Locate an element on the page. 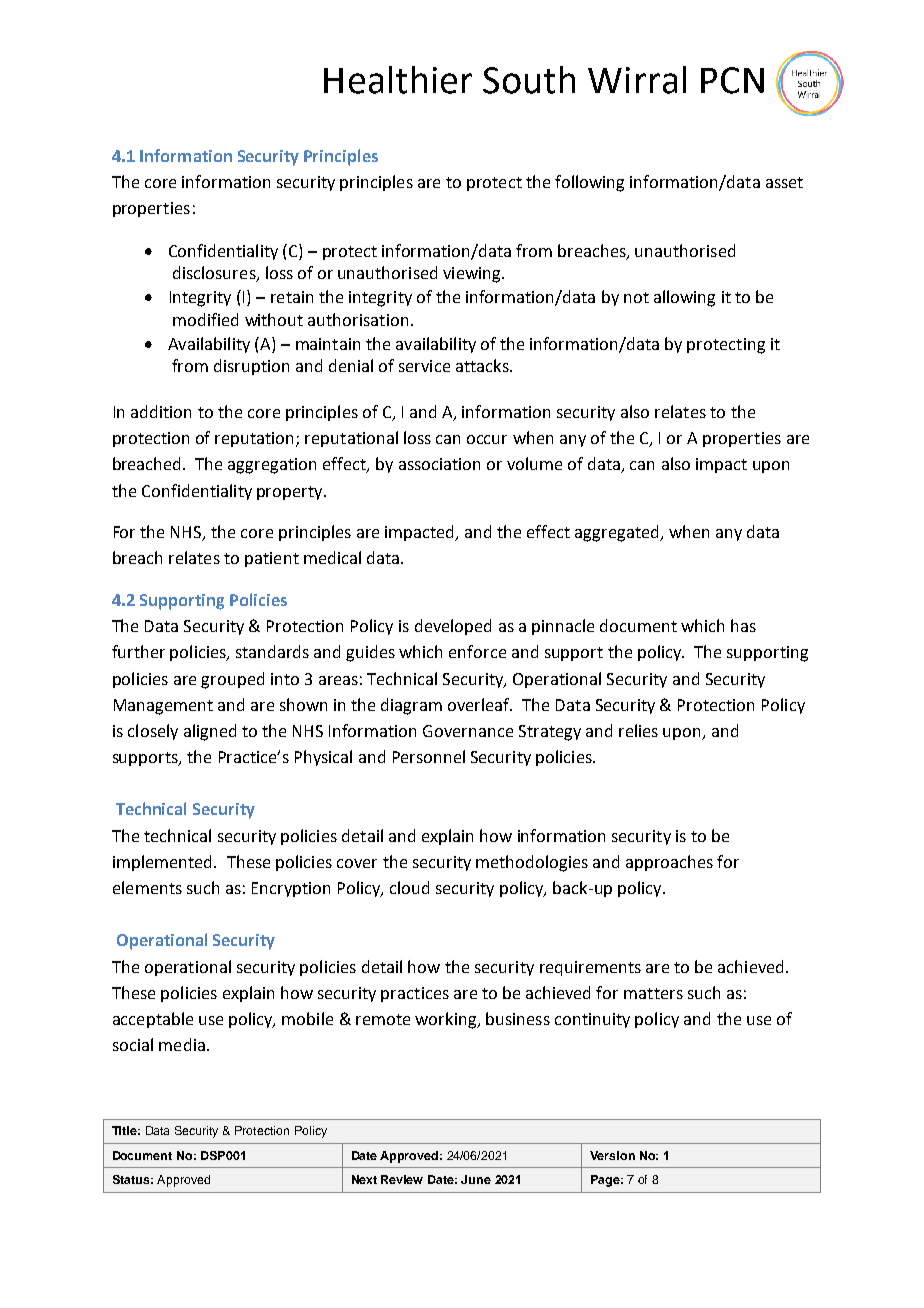 The width and height of the page is (924, 1308). asset is located at coordinates (784, 182).
